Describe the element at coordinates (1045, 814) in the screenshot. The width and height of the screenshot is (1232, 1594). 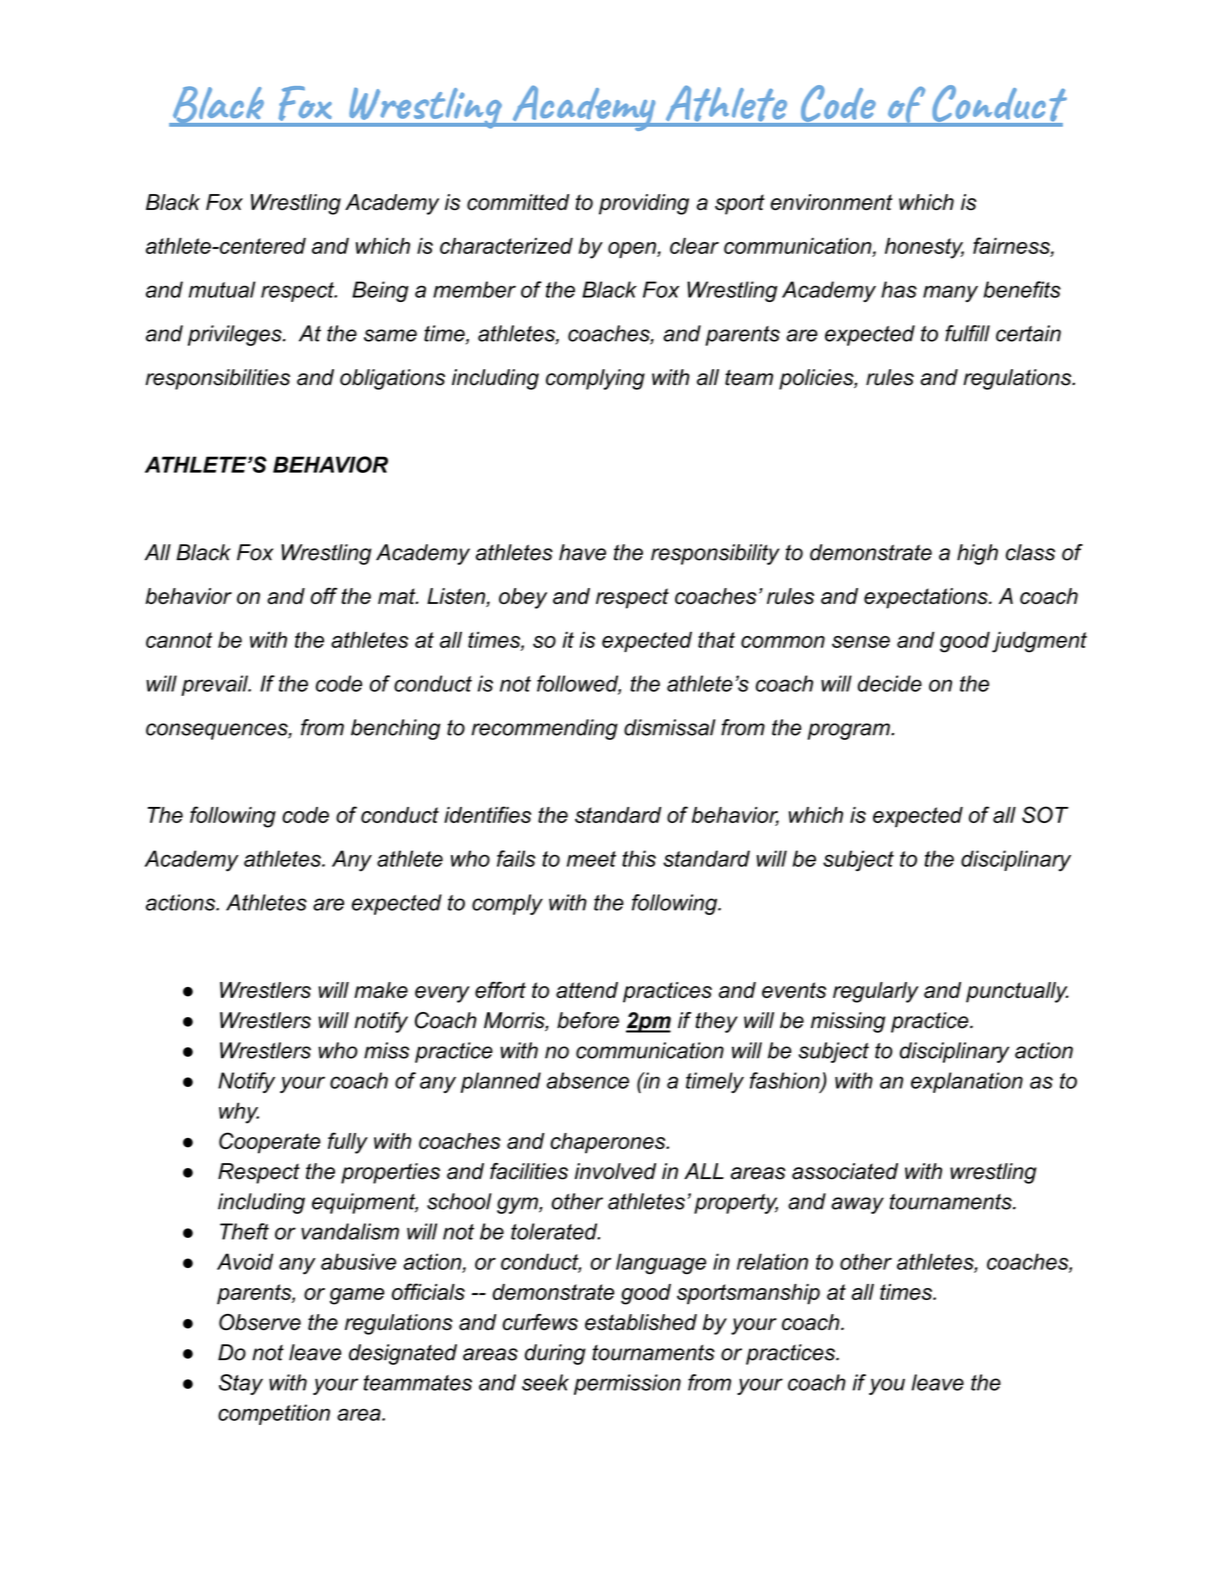
I see `SOT` at that location.
